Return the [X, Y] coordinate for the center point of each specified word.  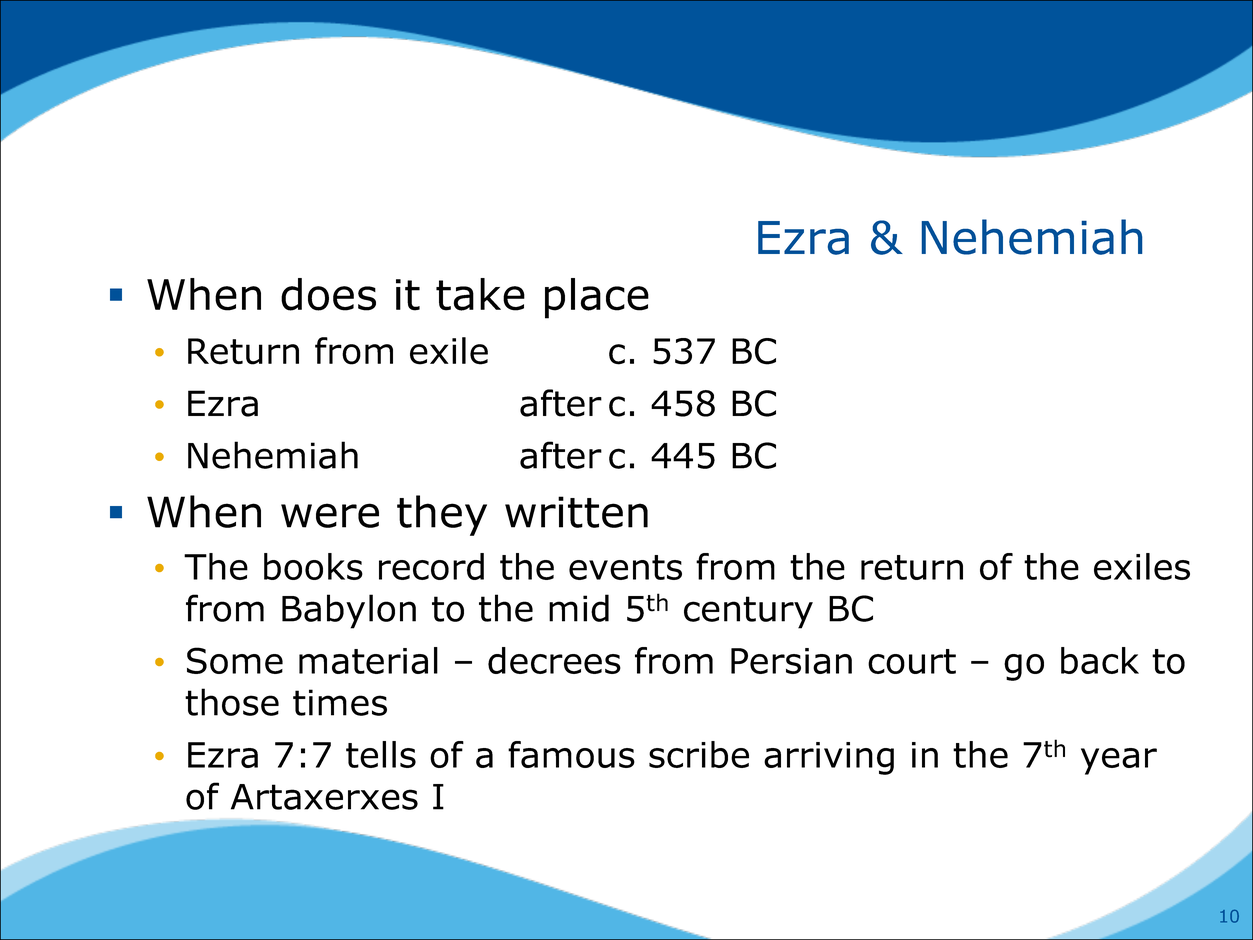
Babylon [349, 611]
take [480, 294]
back [1100, 660]
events [625, 567]
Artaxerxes [324, 797]
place [597, 298]
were [330, 515]
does [328, 294]
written [576, 512]
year [1119, 761]
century [748, 612]
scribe [699, 754]
